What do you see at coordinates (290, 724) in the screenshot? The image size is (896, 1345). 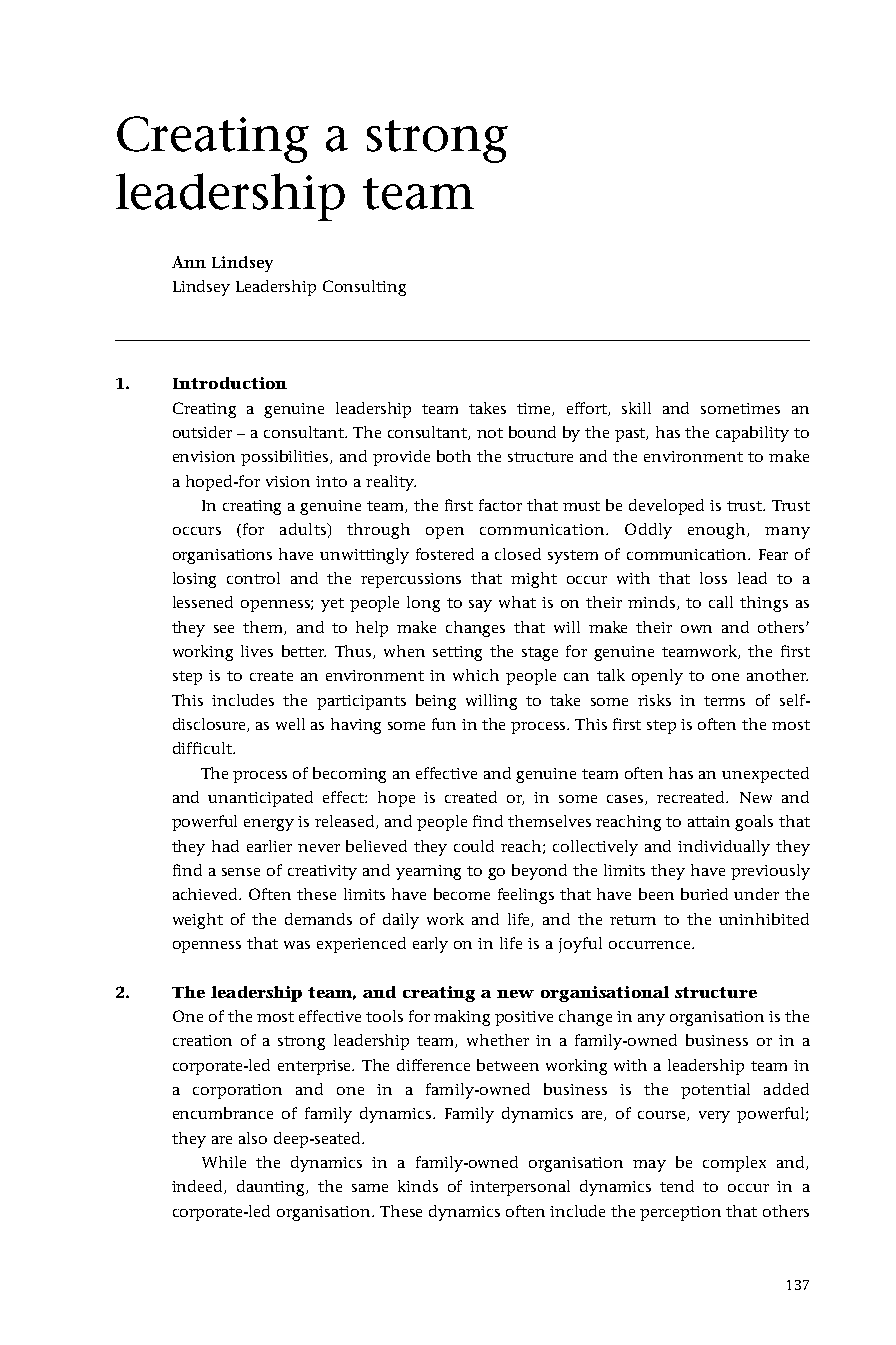 I see `well` at bounding box center [290, 724].
